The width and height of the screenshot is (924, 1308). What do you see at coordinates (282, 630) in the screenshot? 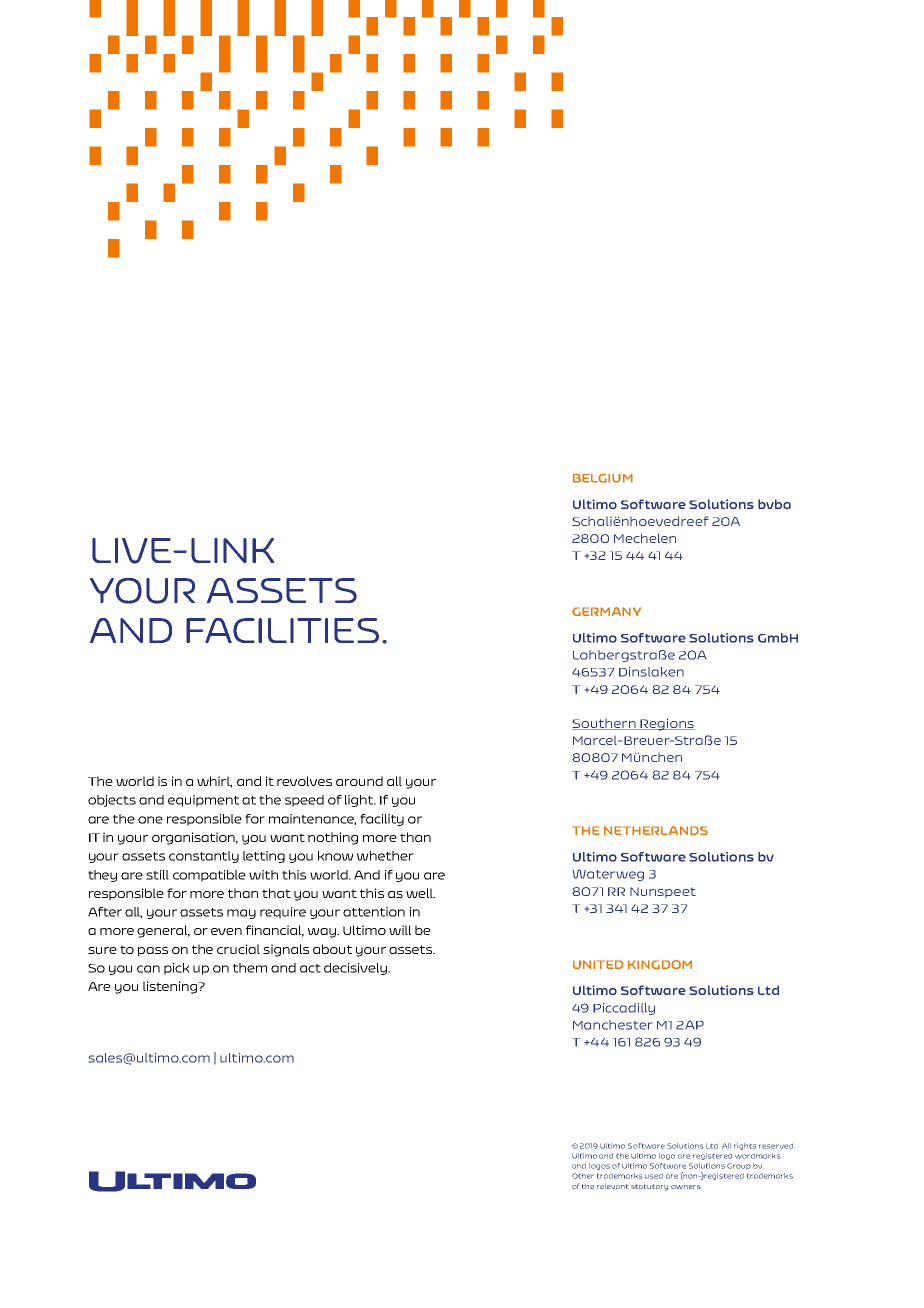
I see `FACILITIES` at bounding box center [282, 630].
